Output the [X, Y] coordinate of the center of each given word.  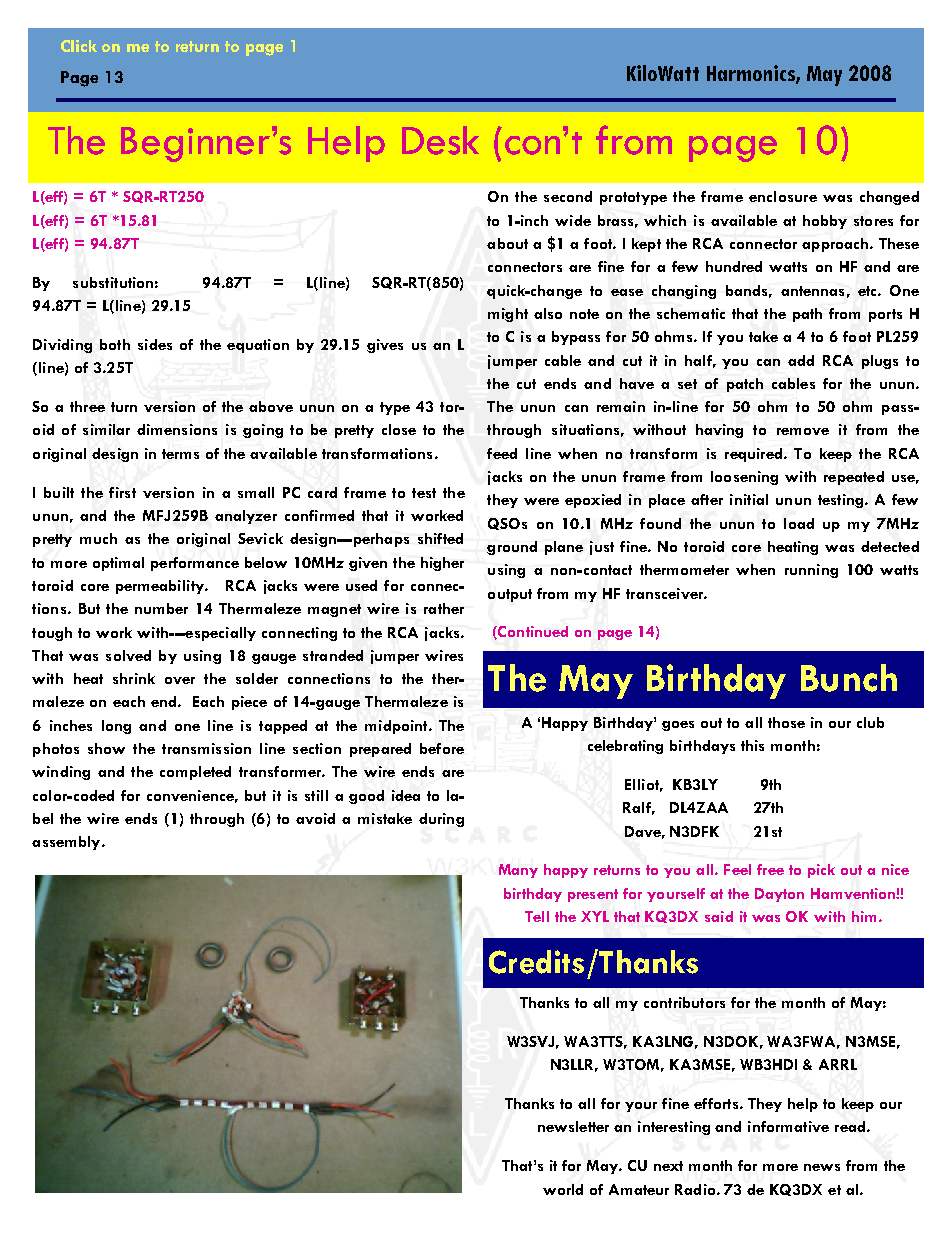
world [563, 1189]
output [510, 595]
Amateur [639, 1189]
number [161, 608]
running [811, 571]
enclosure [783, 196]
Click [79, 46]
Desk [440, 140]
